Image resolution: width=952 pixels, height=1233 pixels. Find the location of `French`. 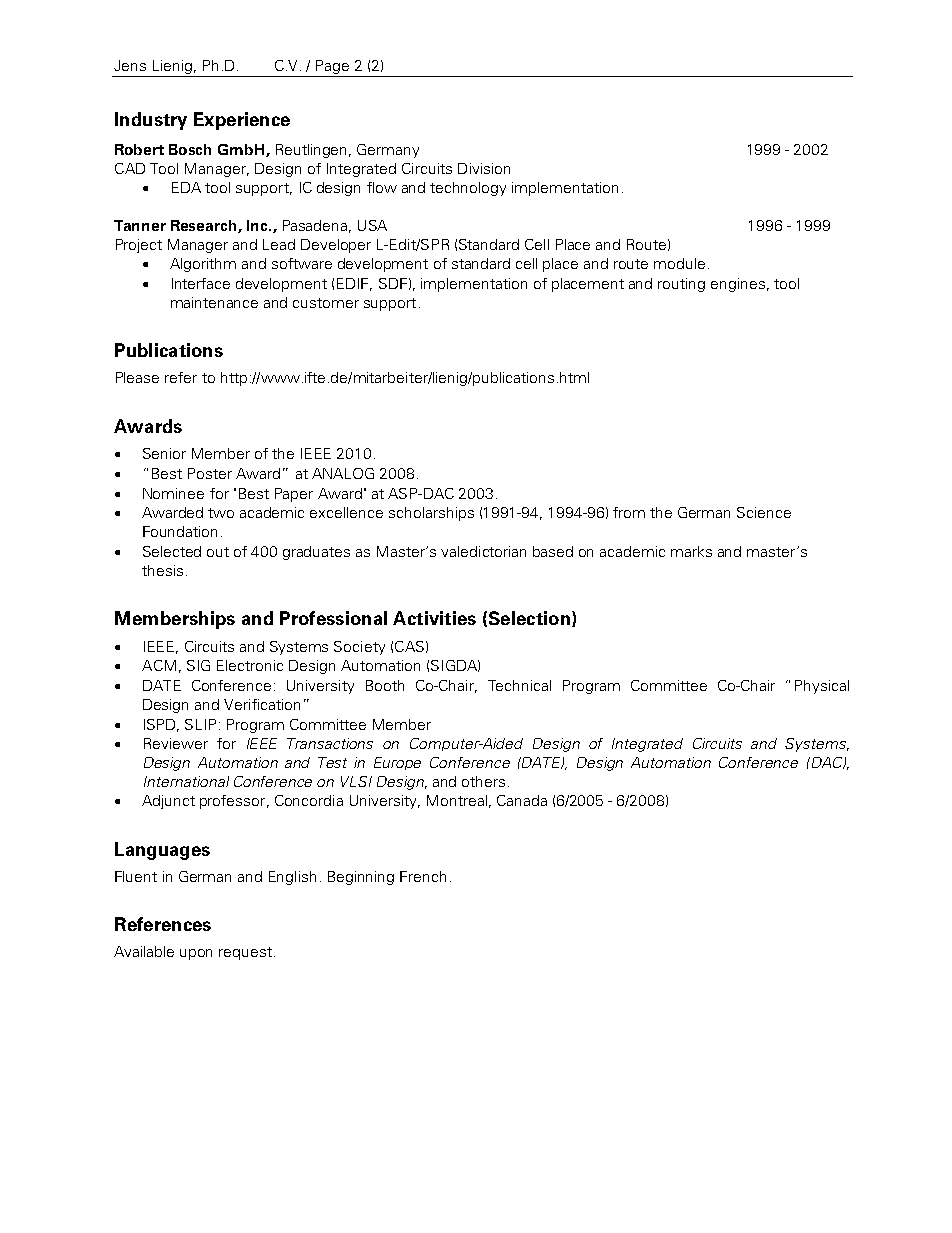

French is located at coordinates (423, 876).
